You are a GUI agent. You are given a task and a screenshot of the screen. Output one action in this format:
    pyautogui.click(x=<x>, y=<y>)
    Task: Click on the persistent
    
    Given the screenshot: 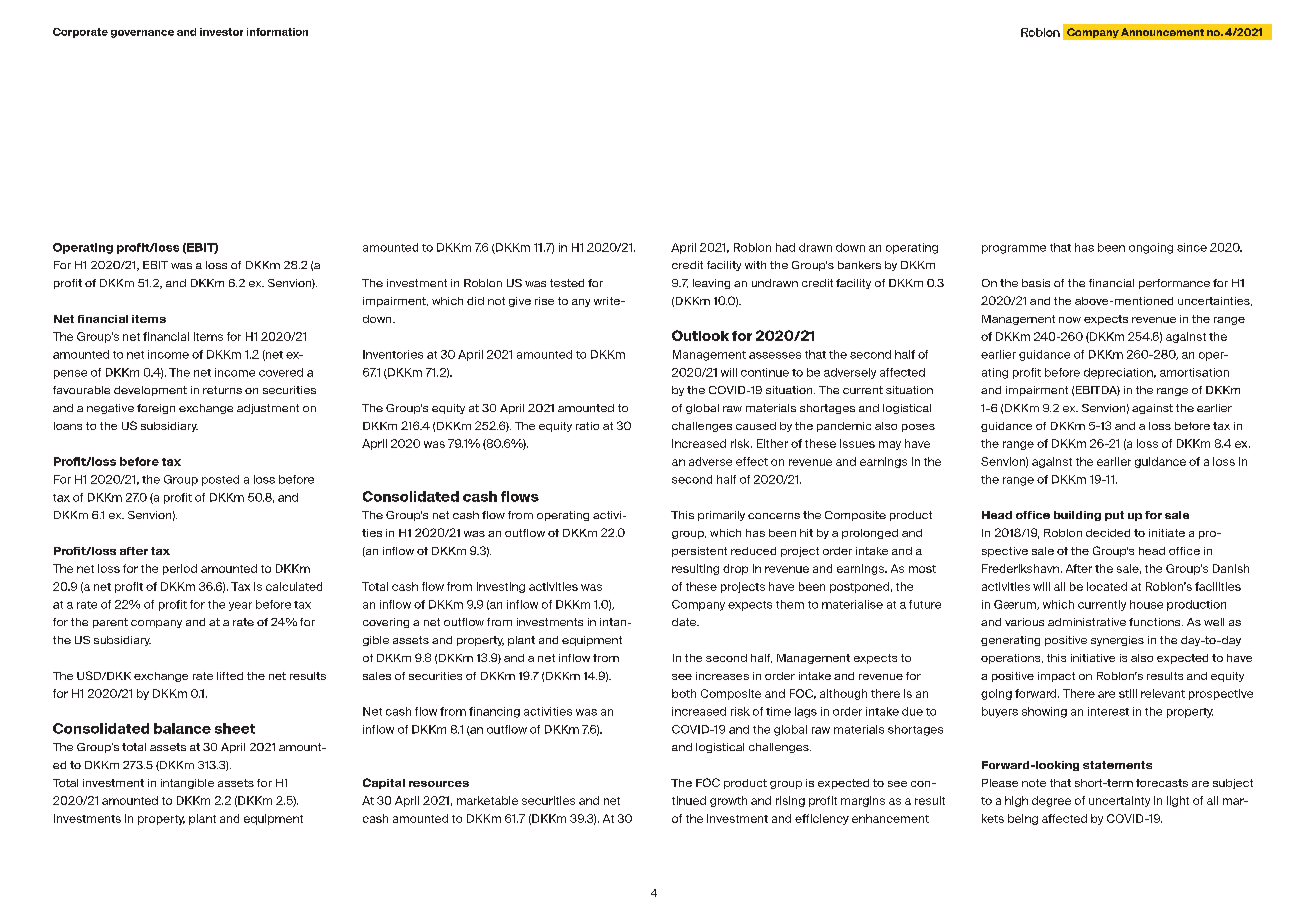 What is the action you would take?
    pyautogui.click(x=699, y=552)
